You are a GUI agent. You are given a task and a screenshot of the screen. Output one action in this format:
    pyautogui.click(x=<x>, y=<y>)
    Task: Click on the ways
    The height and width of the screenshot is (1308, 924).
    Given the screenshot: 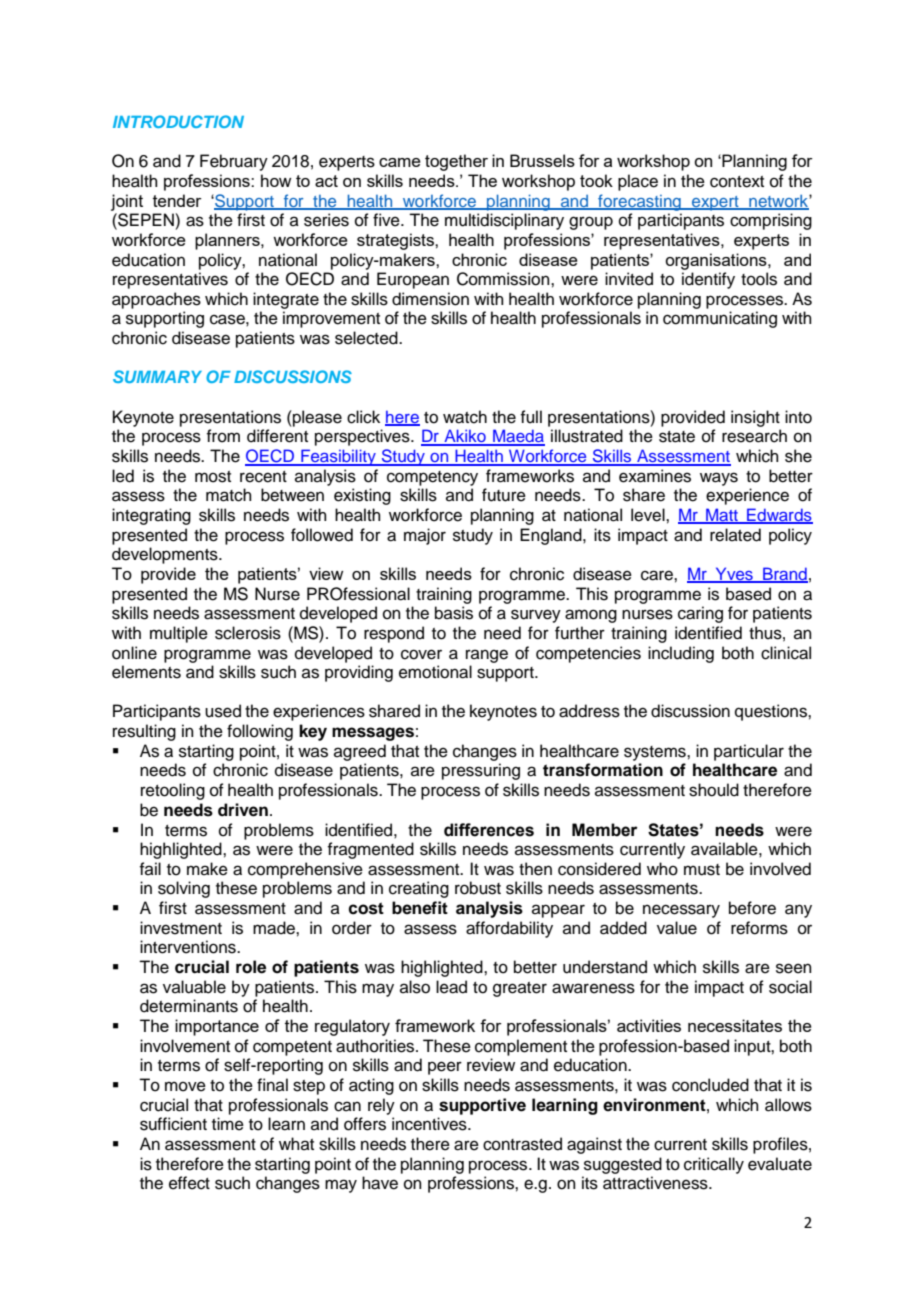 What is the action you would take?
    pyautogui.click(x=719, y=479)
